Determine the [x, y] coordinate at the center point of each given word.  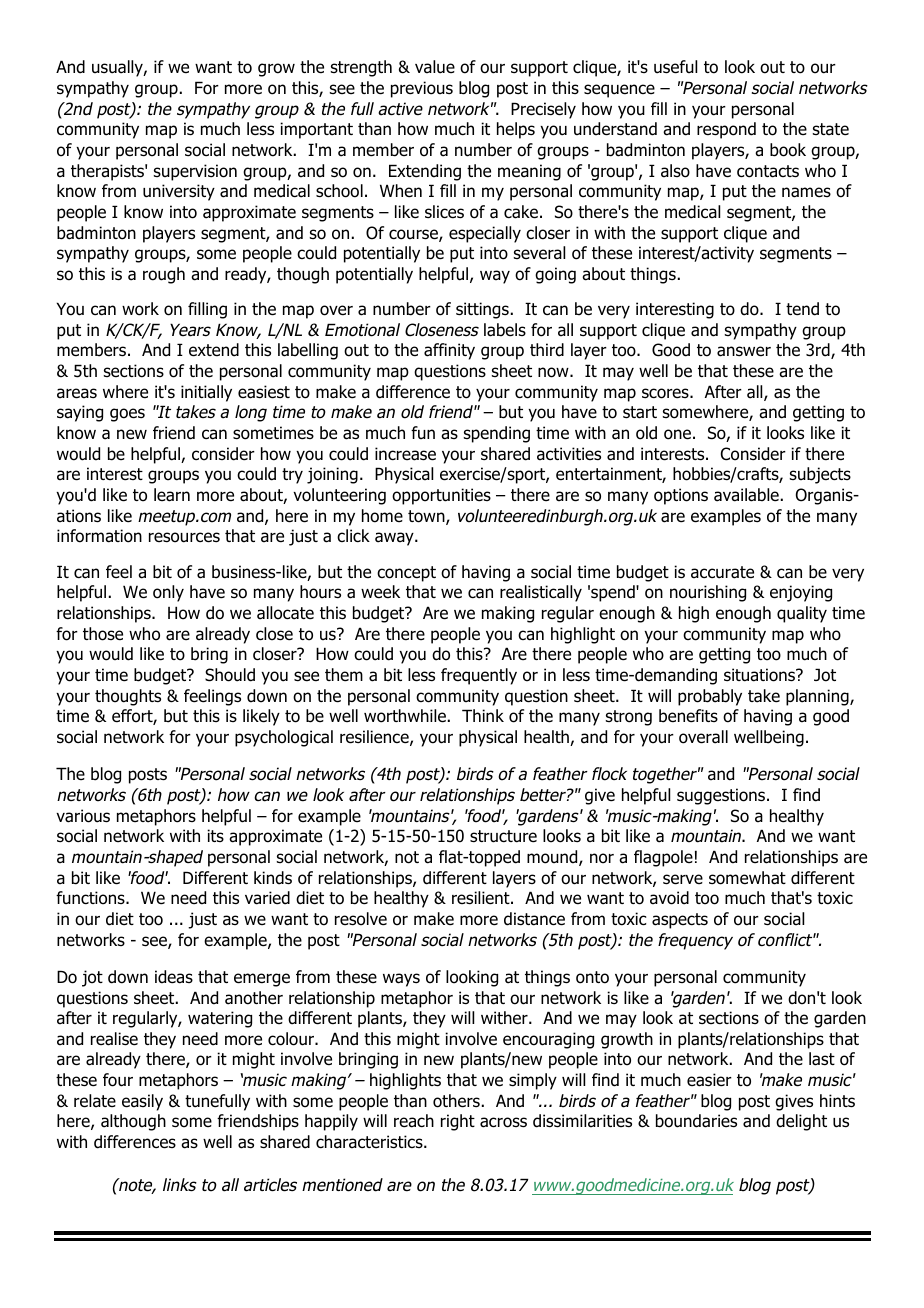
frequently [479, 676]
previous [422, 89]
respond [726, 130]
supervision [195, 172]
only [168, 593]
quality [802, 614]
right [458, 1122]
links [180, 1185]
